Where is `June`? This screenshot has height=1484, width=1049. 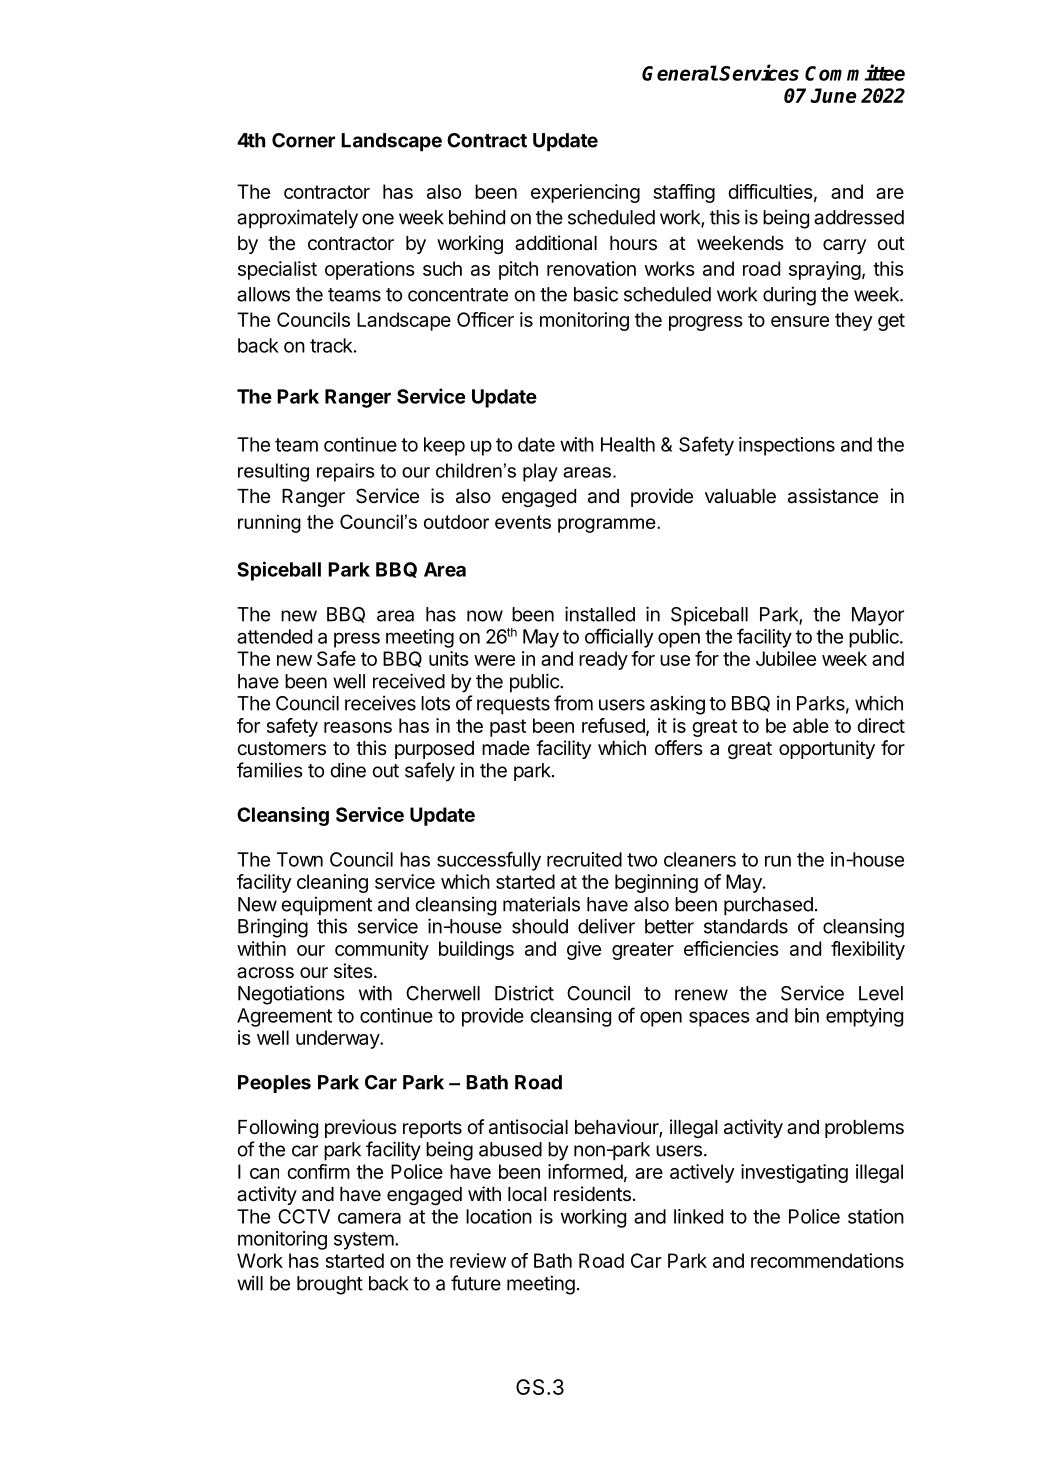 June is located at coordinates (833, 95).
